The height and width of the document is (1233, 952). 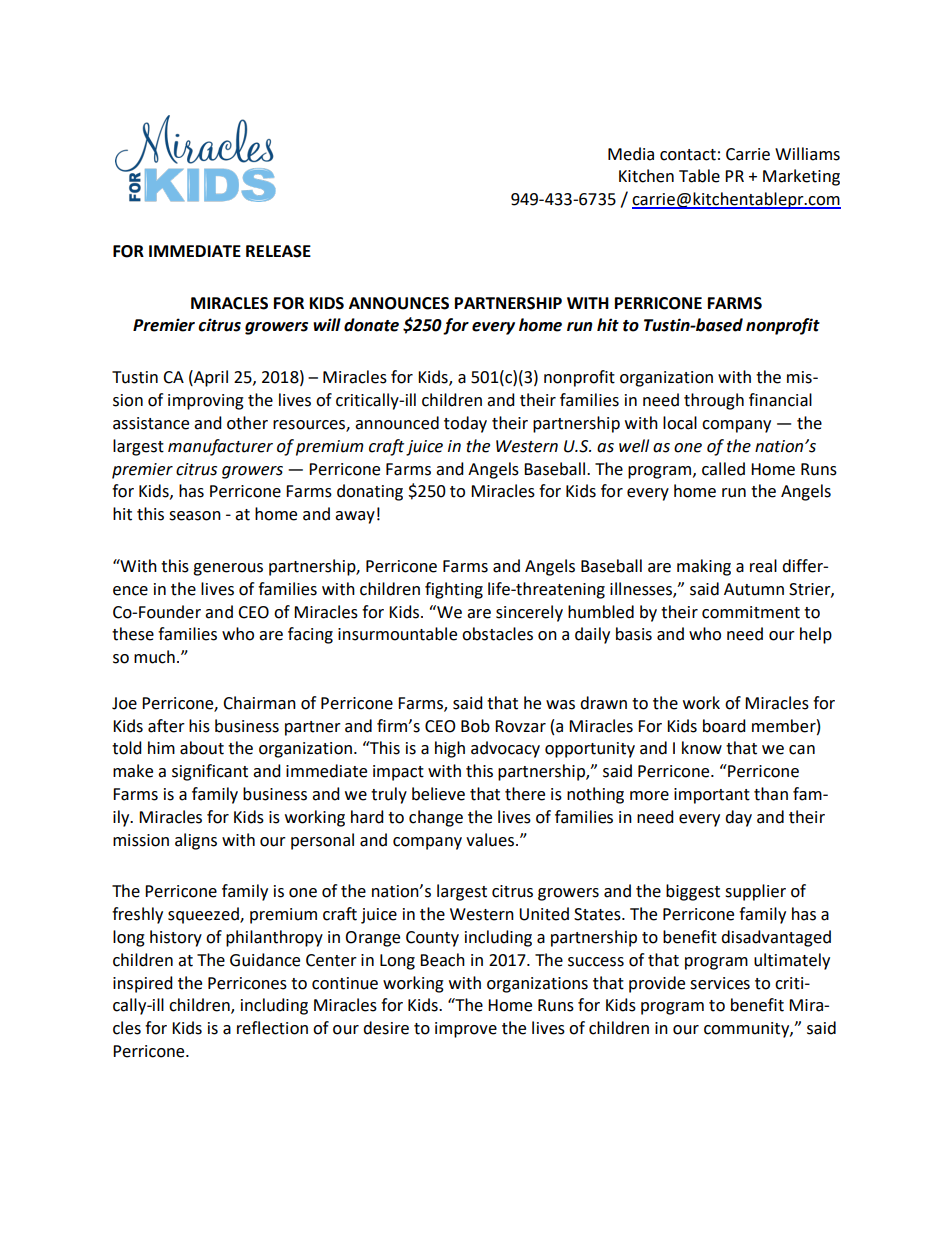 What do you see at coordinates (454, 590) in the document?
I see `fighting` at bounding box center [454, 590].
